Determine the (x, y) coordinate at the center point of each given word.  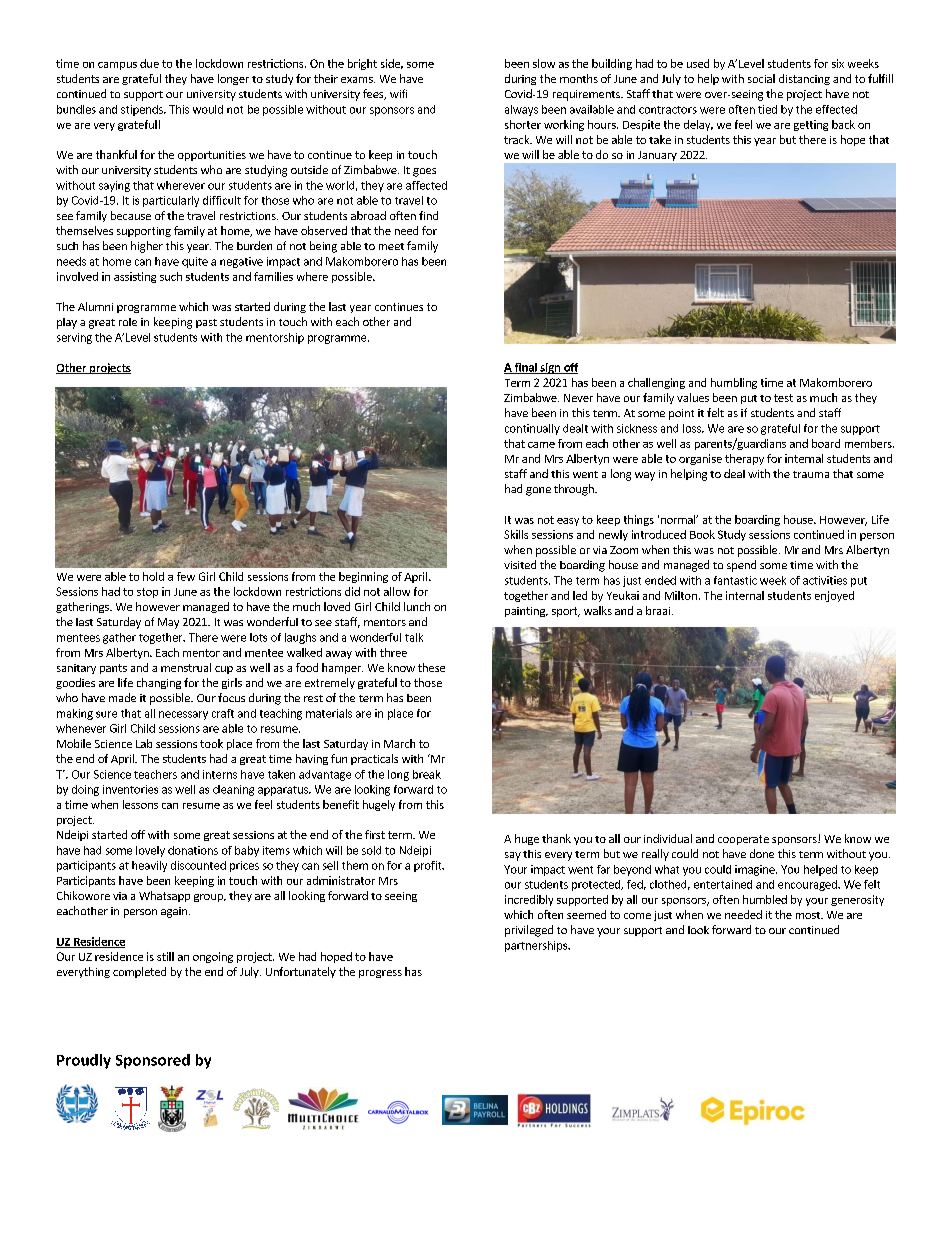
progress (380, 974)
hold (153, 576)
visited (520, 564)
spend (741, 566)
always (521, 110)
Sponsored (153, 1061)
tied (767, 109)
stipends (143, 110)
